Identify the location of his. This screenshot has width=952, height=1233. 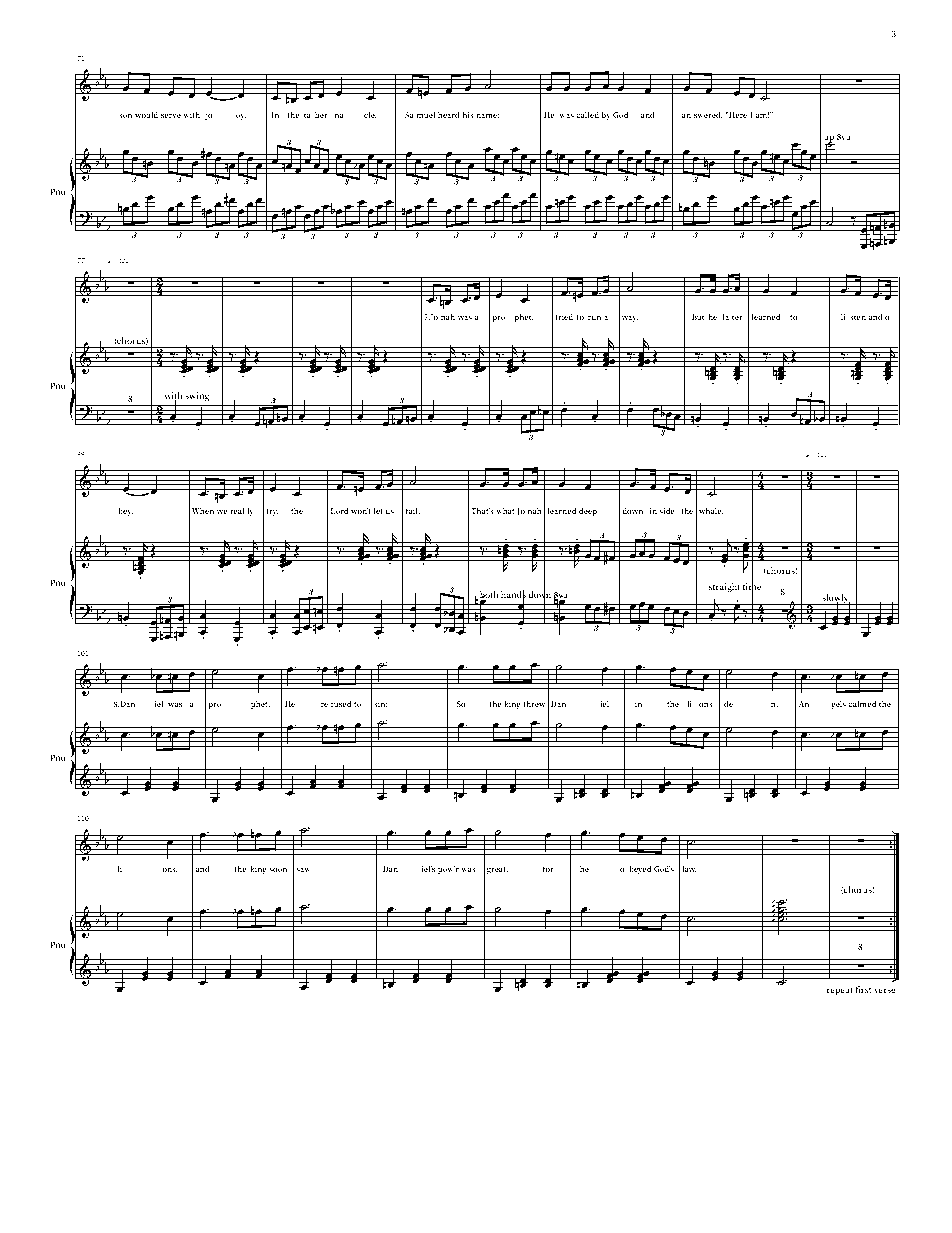
(468, 115).
